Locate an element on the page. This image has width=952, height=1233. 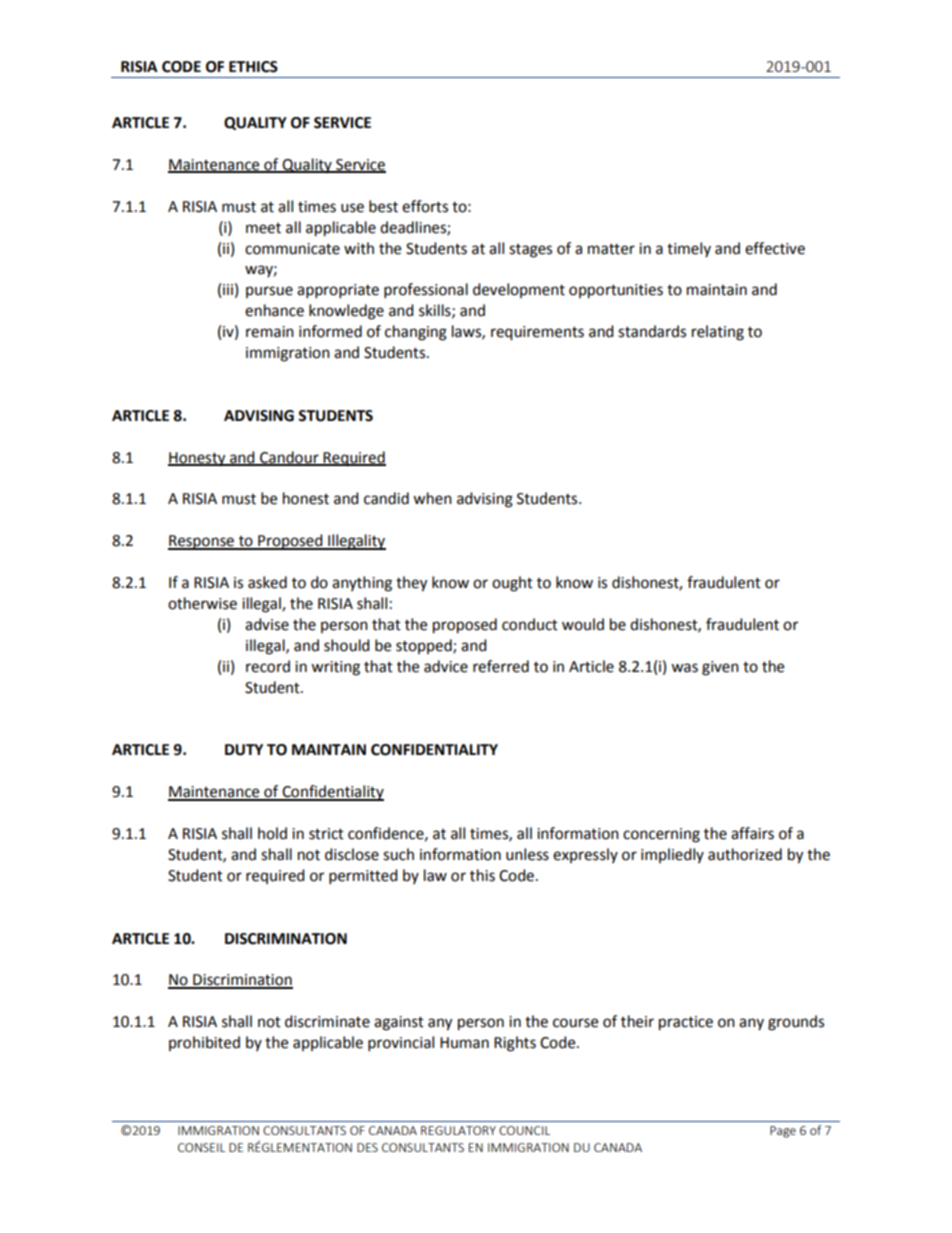
Candour is located at coordinates (289, 458).
